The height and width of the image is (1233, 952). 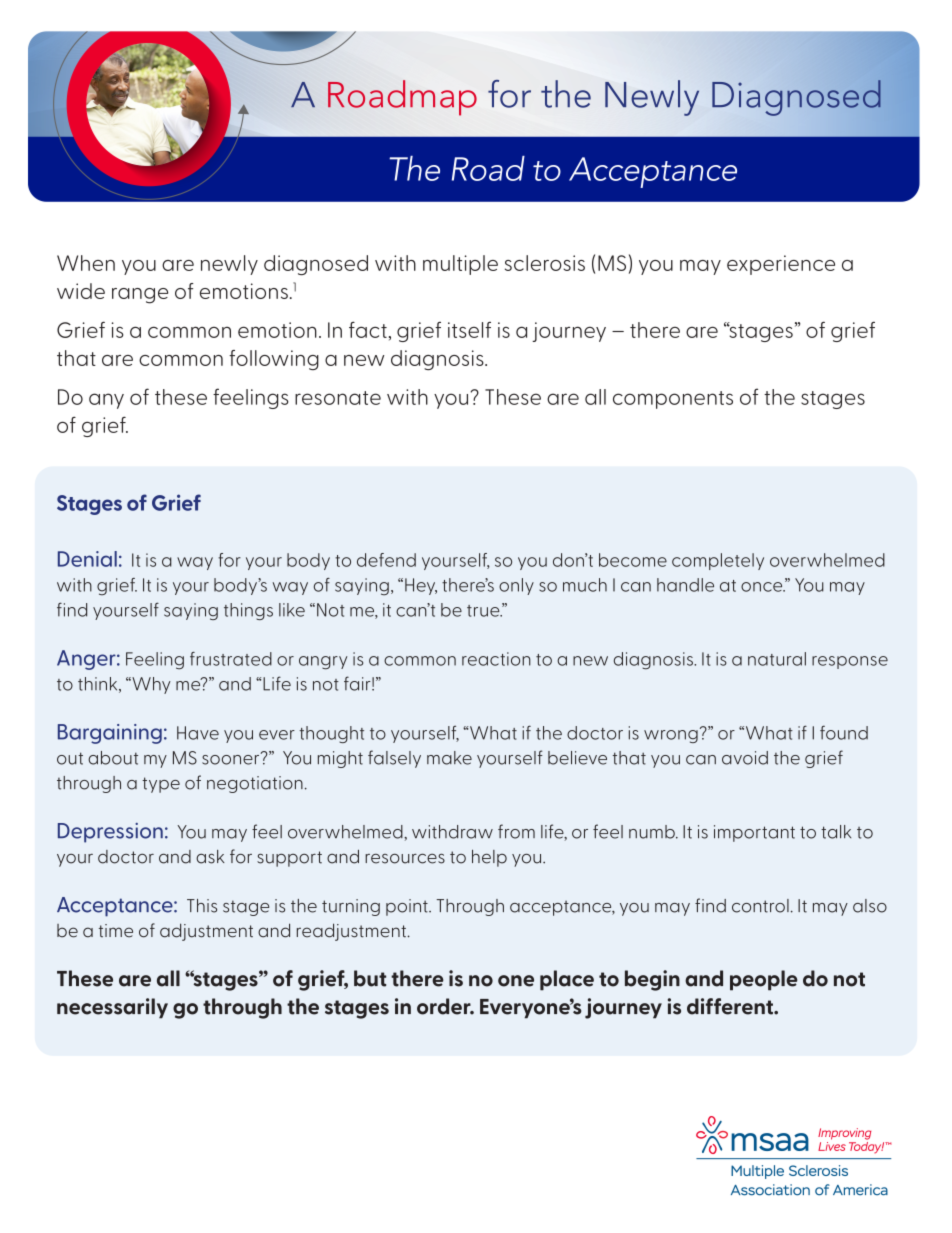 What do you see at coordinates (567, 980) in the image?
I see `place` at bounding box center [567, 980].
